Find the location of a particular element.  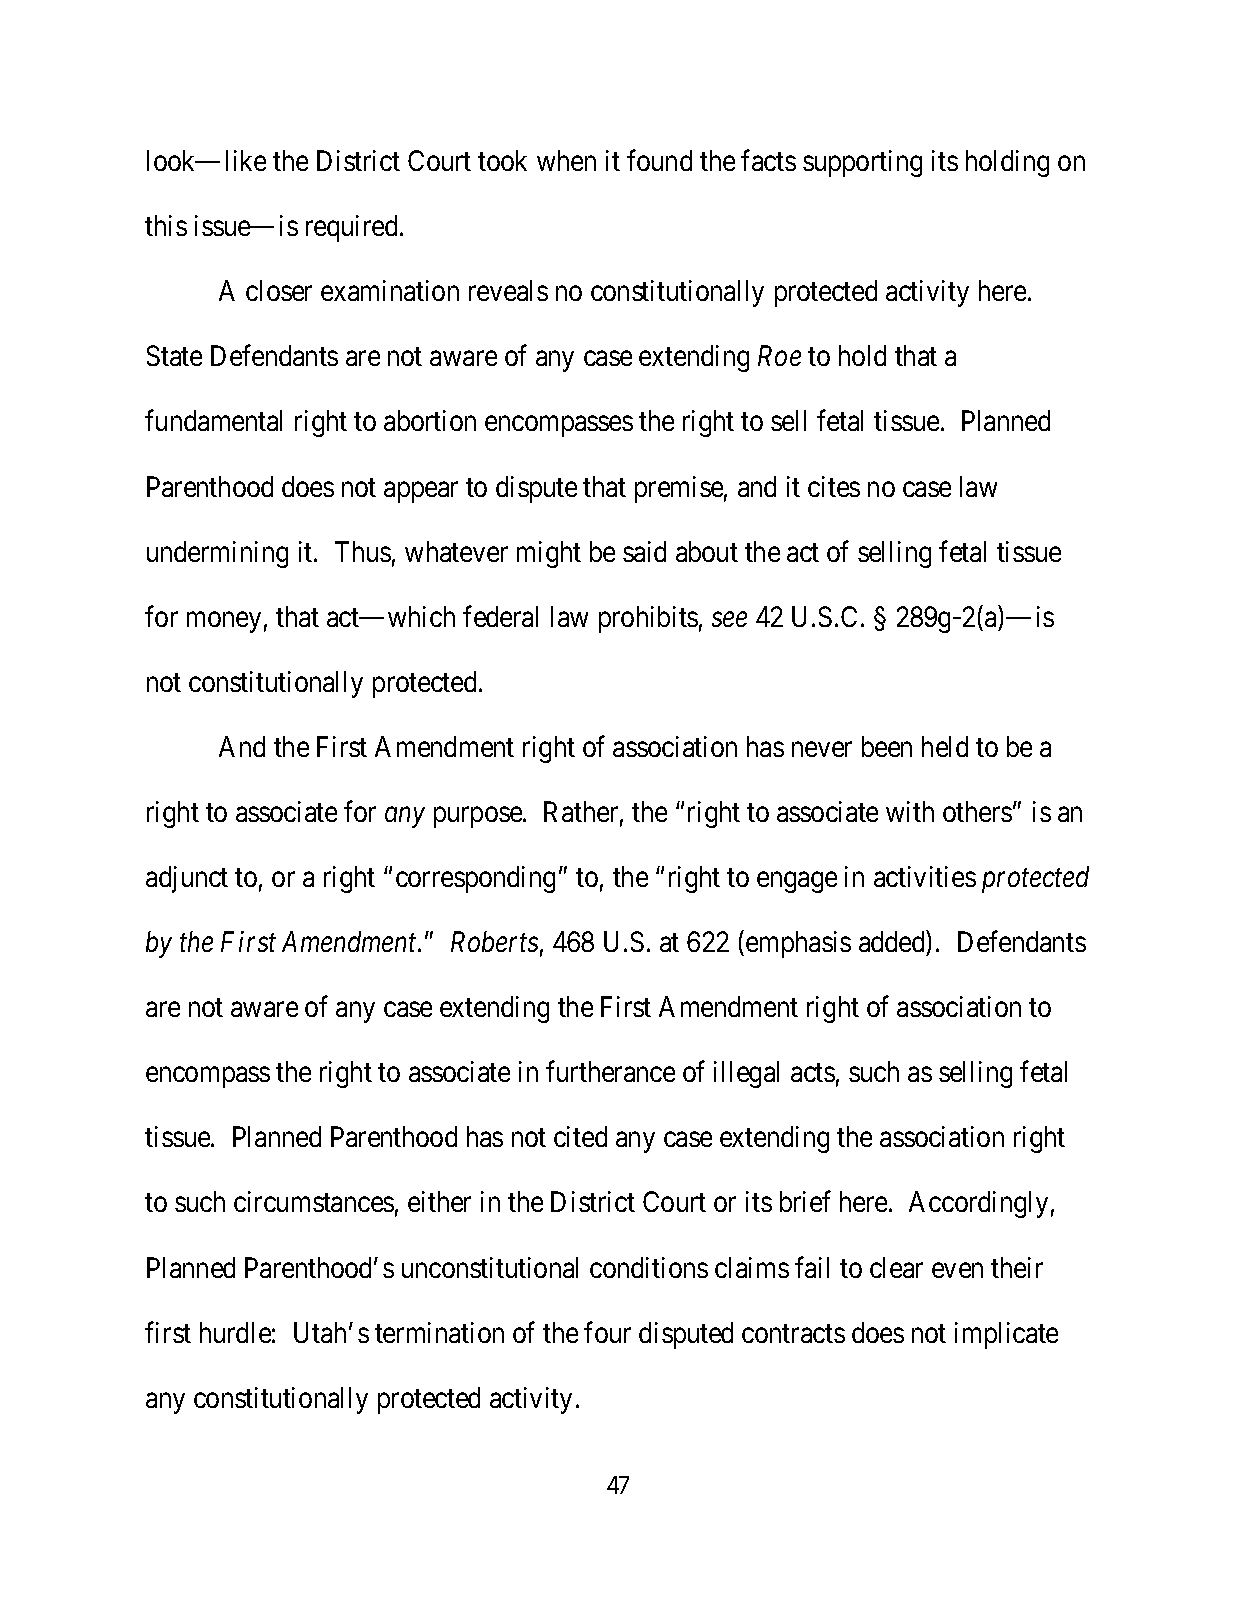

furtherance is located at coordinates (610, 1071).
